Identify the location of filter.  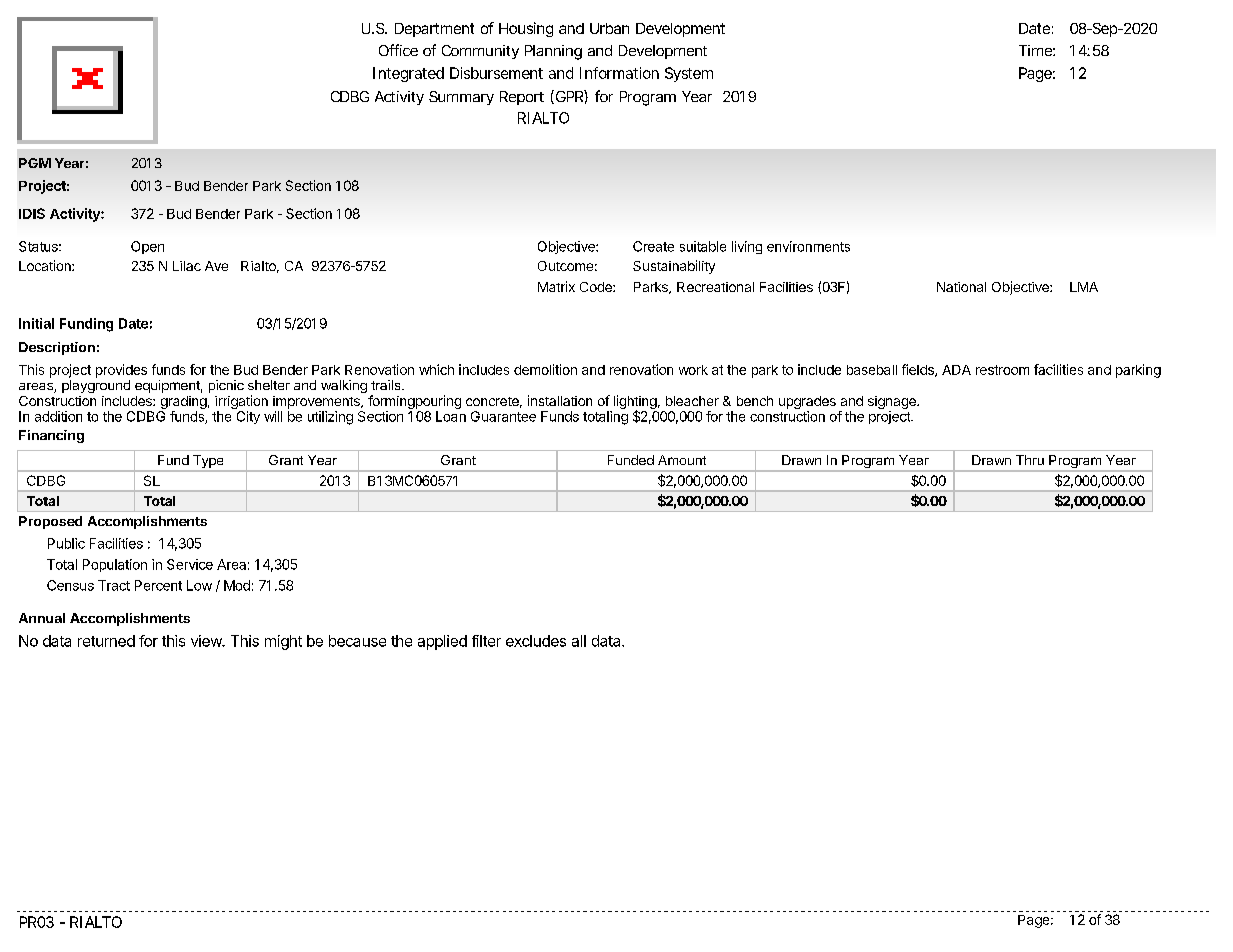
(486, 641).
